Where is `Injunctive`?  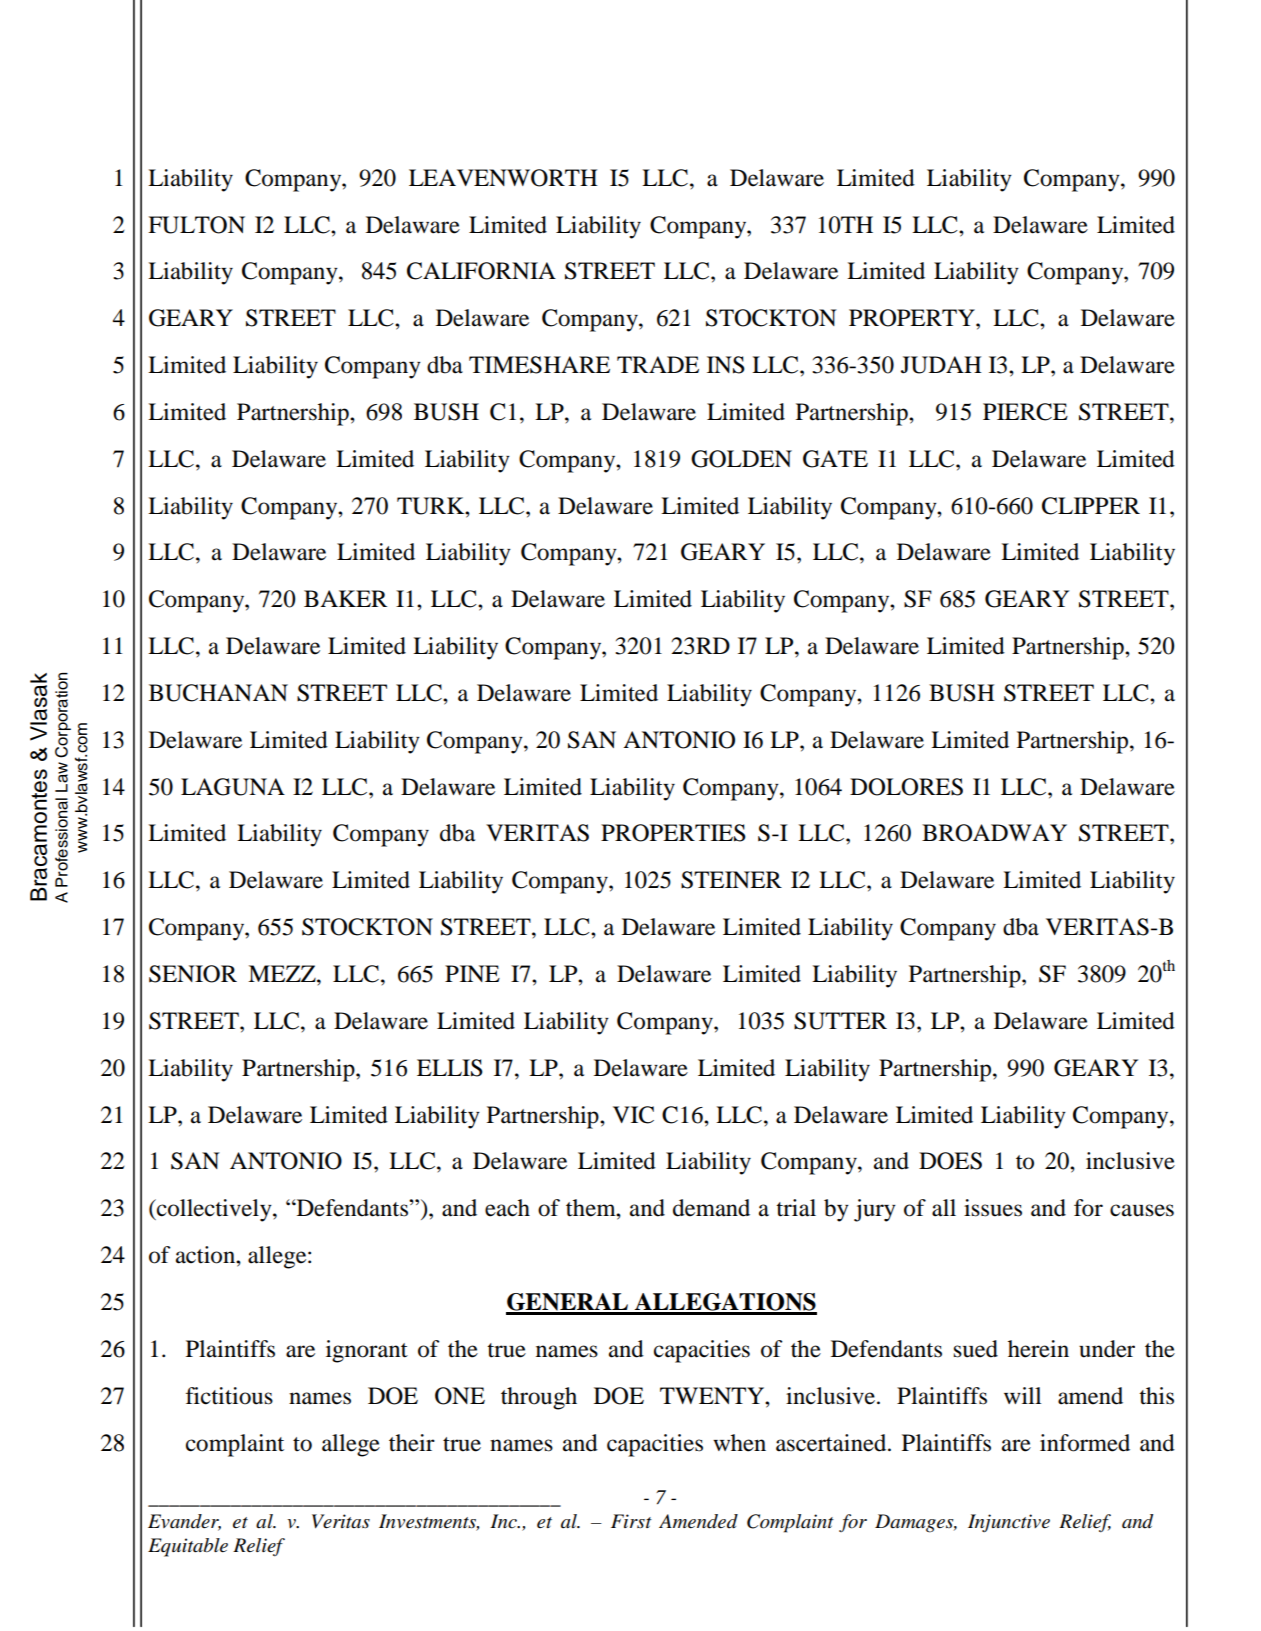 Injunctive is located at coordinates (1009, 1523).
